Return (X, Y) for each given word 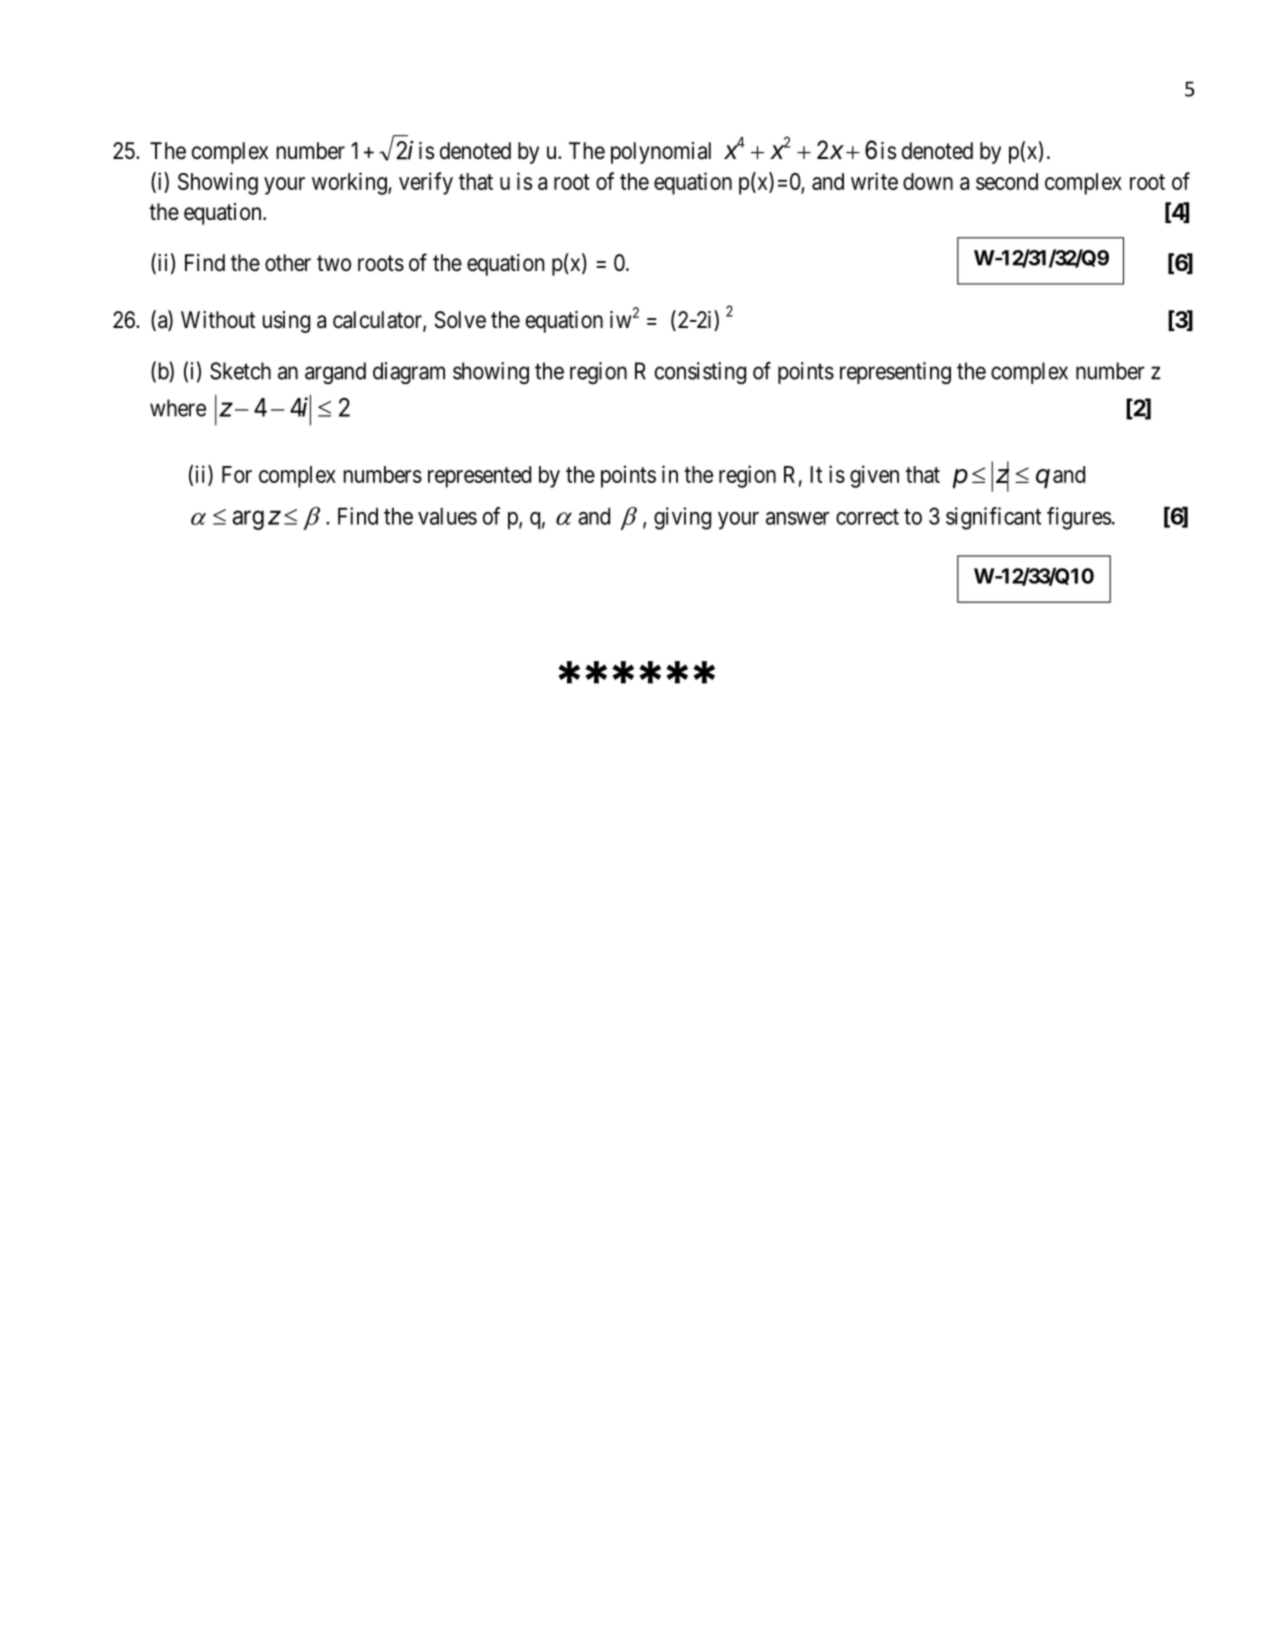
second (1007, 181)
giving (682, 518)
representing (895, 373)
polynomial (661, 153)
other (288, 263)
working (350, 183)
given (874, 476)
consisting (700, 373)
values (447, 516)
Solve (460, 320)
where (178, 408)
